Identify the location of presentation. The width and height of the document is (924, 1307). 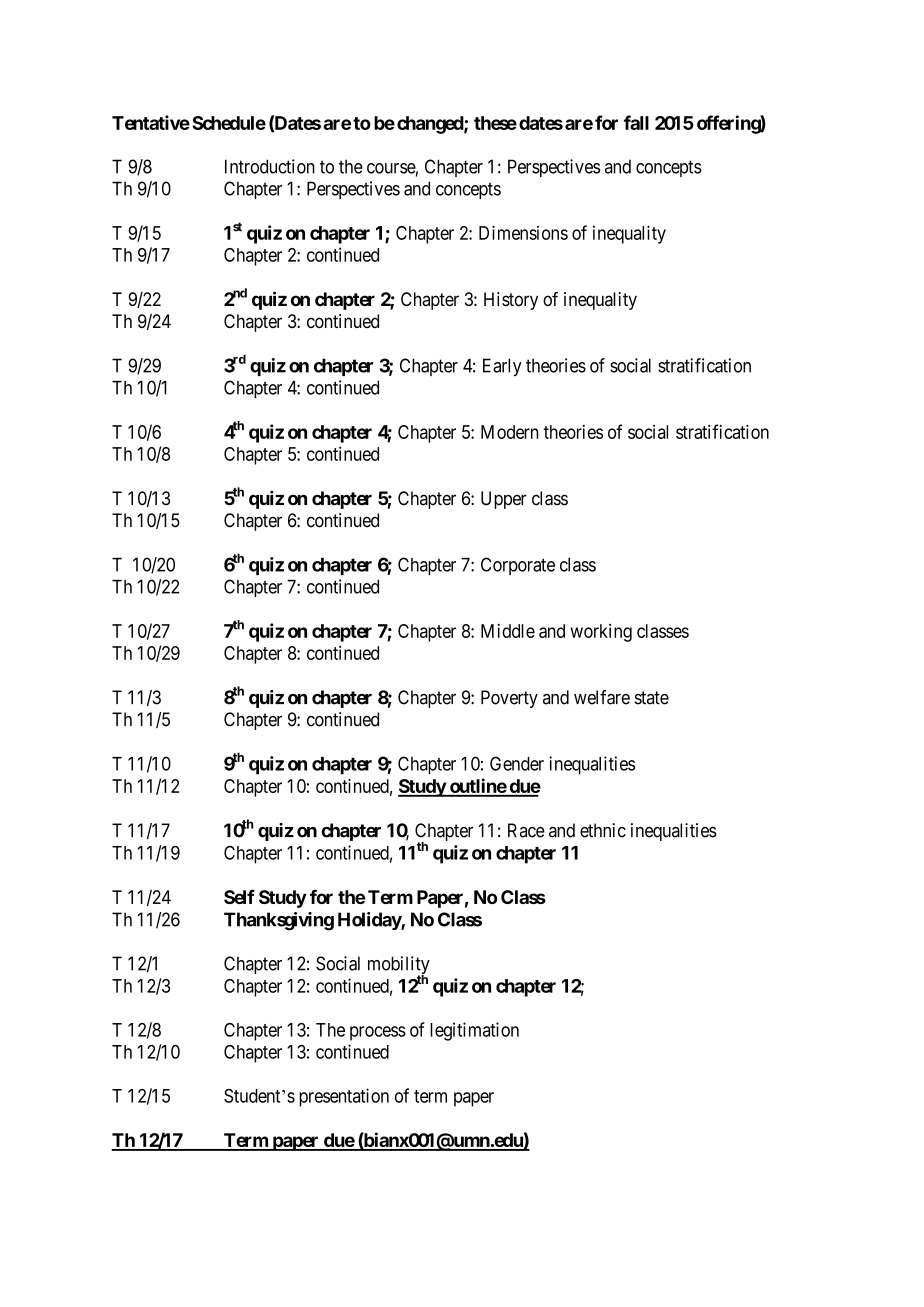
(344, 1097).
